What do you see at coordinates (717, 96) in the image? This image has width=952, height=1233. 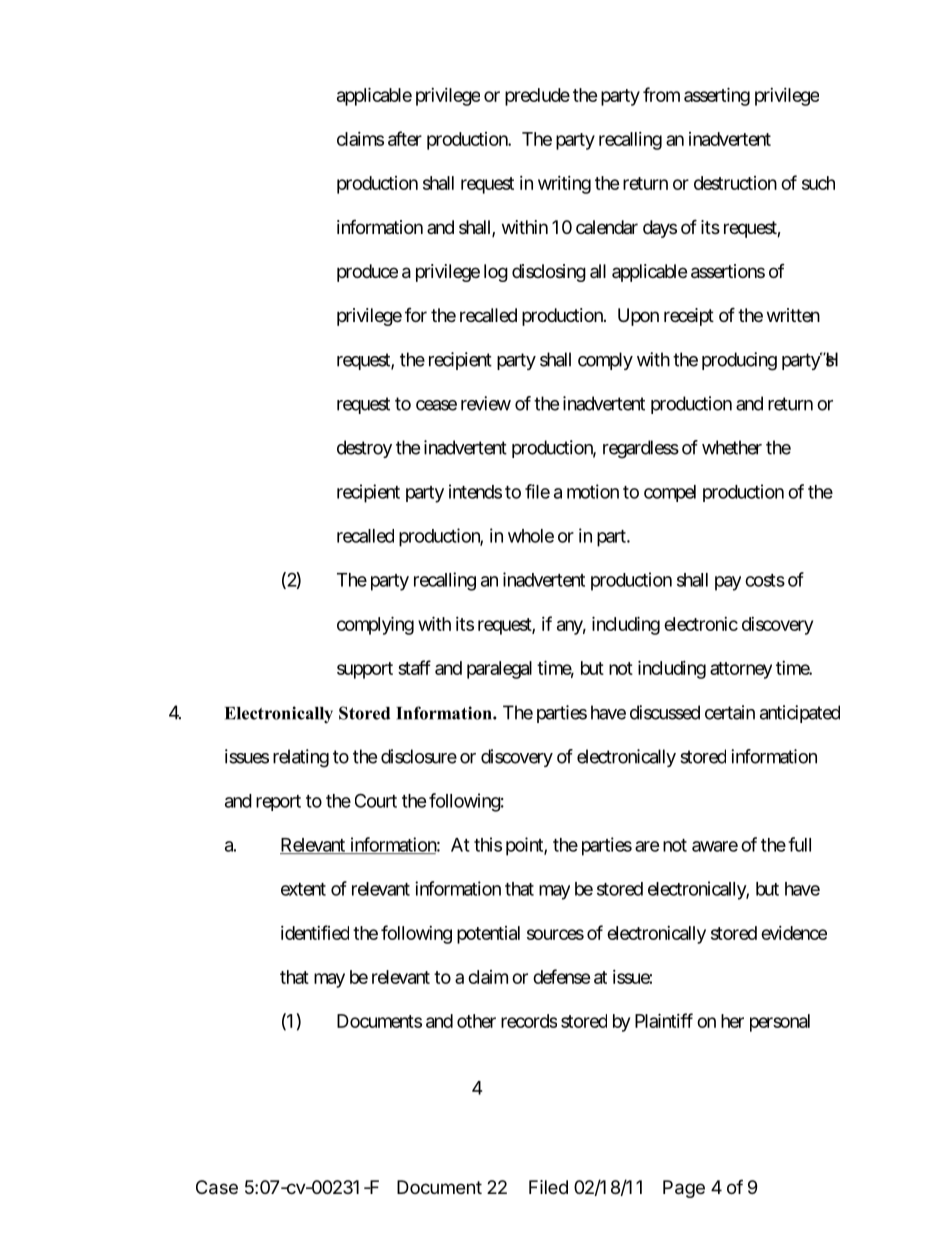 I see `asserting` at bounding box center [717, 96].
